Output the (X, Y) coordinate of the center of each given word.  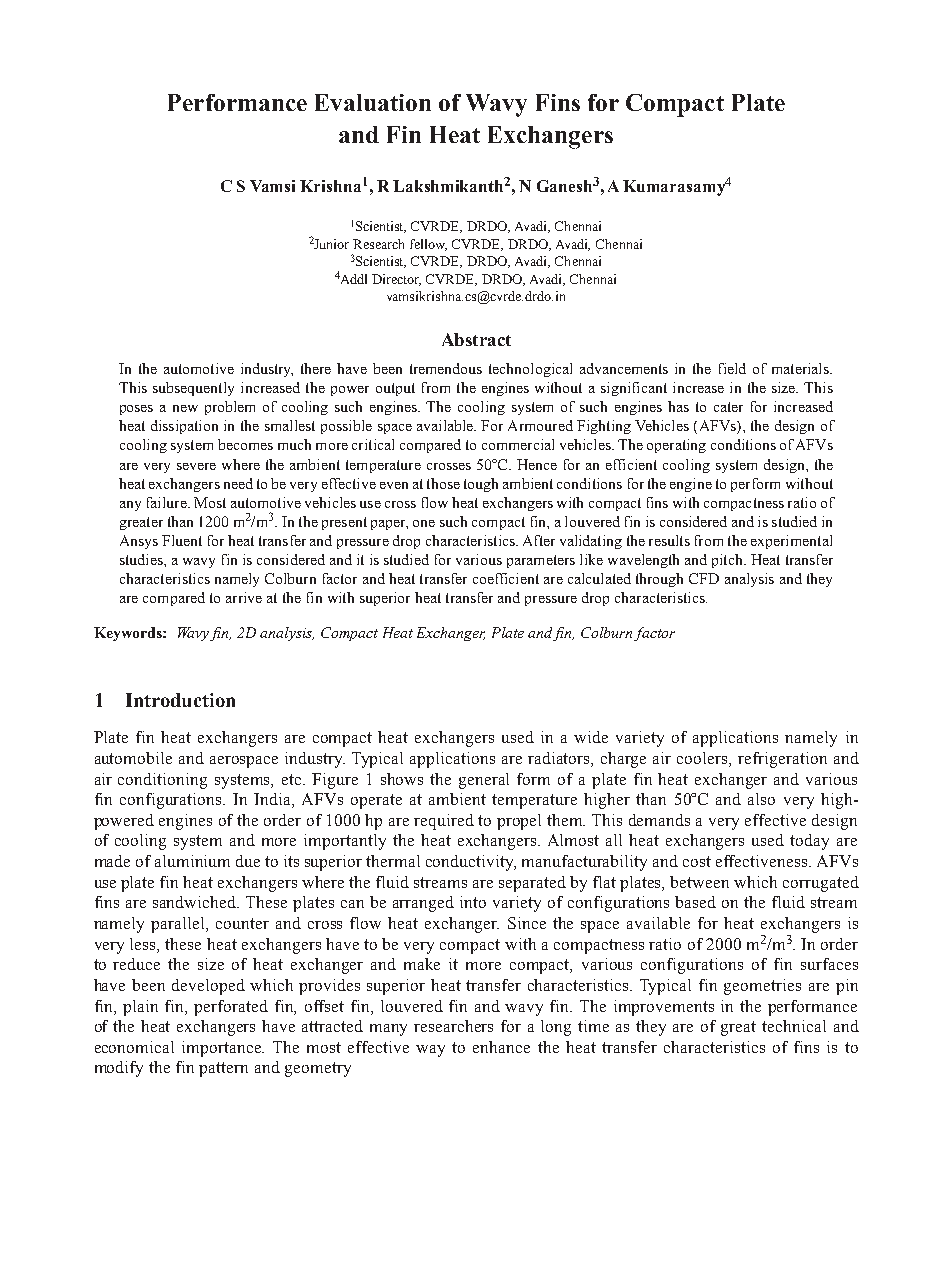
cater (728, 407)
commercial (518, 444)
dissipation (184, 427)
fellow (428, 245)
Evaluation (373, 102)
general (484, 781)
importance (223, 1049)
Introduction (180, 700)
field (732, 368)
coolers (703, 759)
